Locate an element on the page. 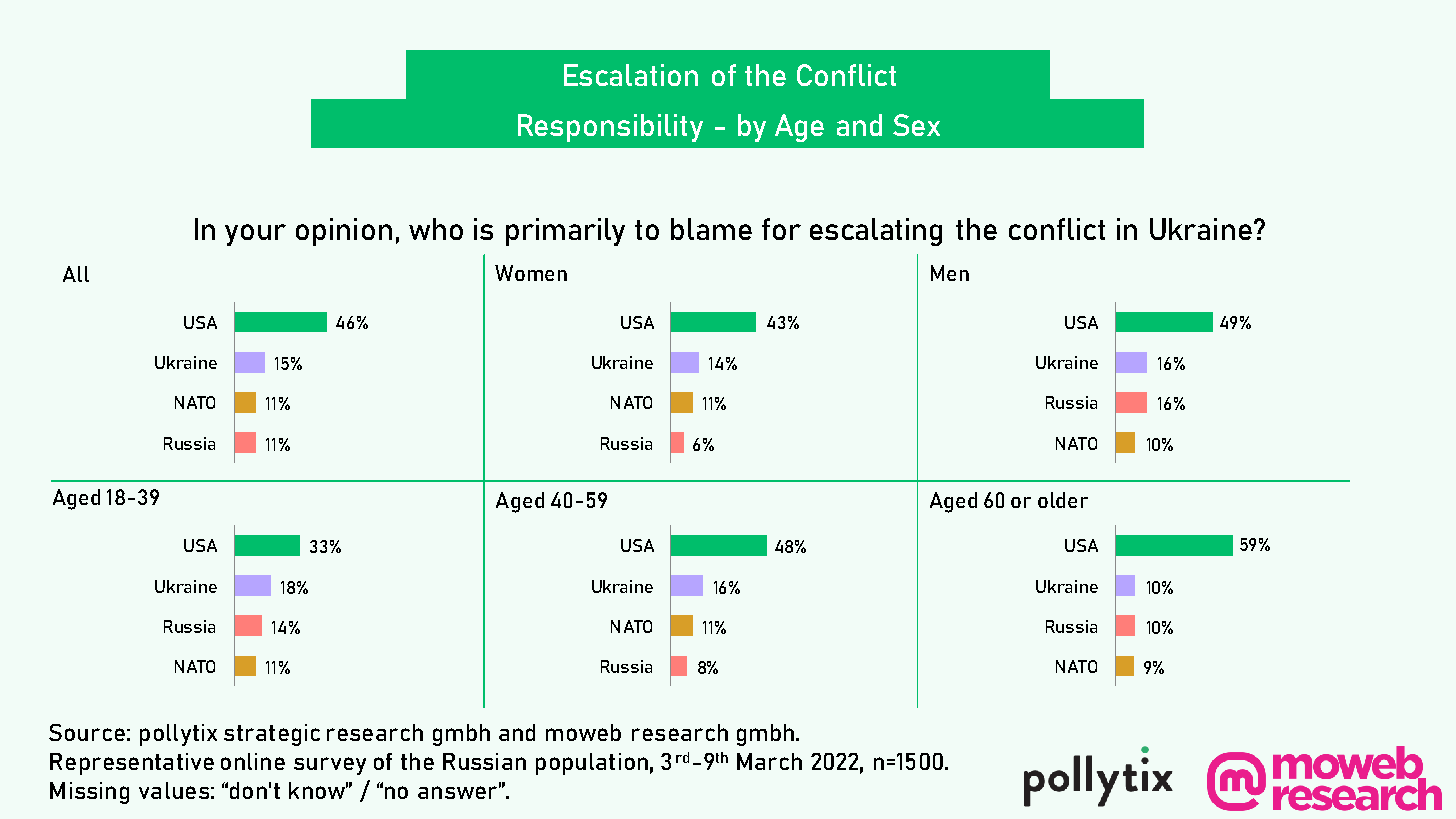  All is located at coordinates (76, 274).
